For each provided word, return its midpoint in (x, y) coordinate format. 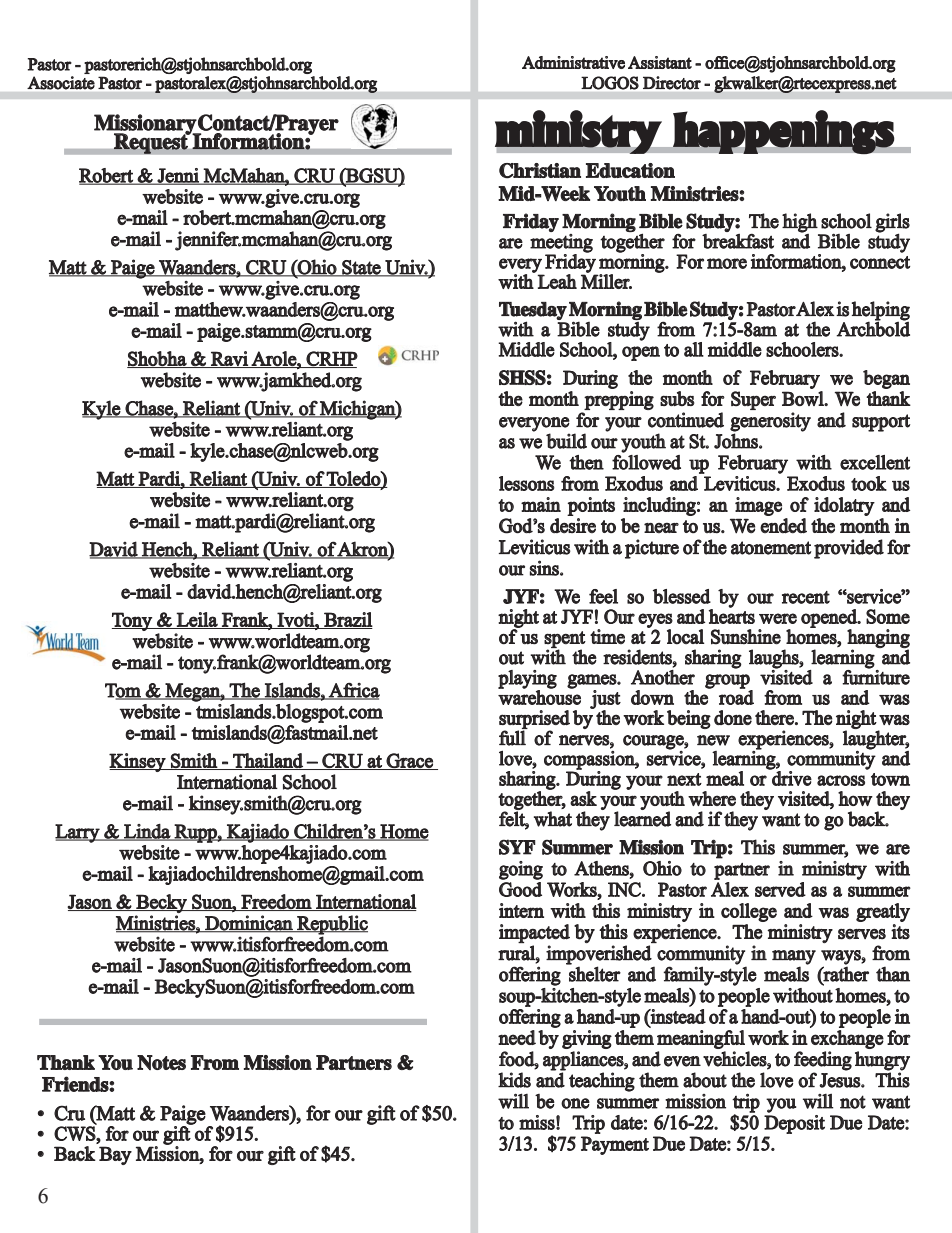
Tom (124, 691)
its (900, 932)
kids (514, 1080)
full (512, 738)
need (517, 1037)
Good (520, 889)
